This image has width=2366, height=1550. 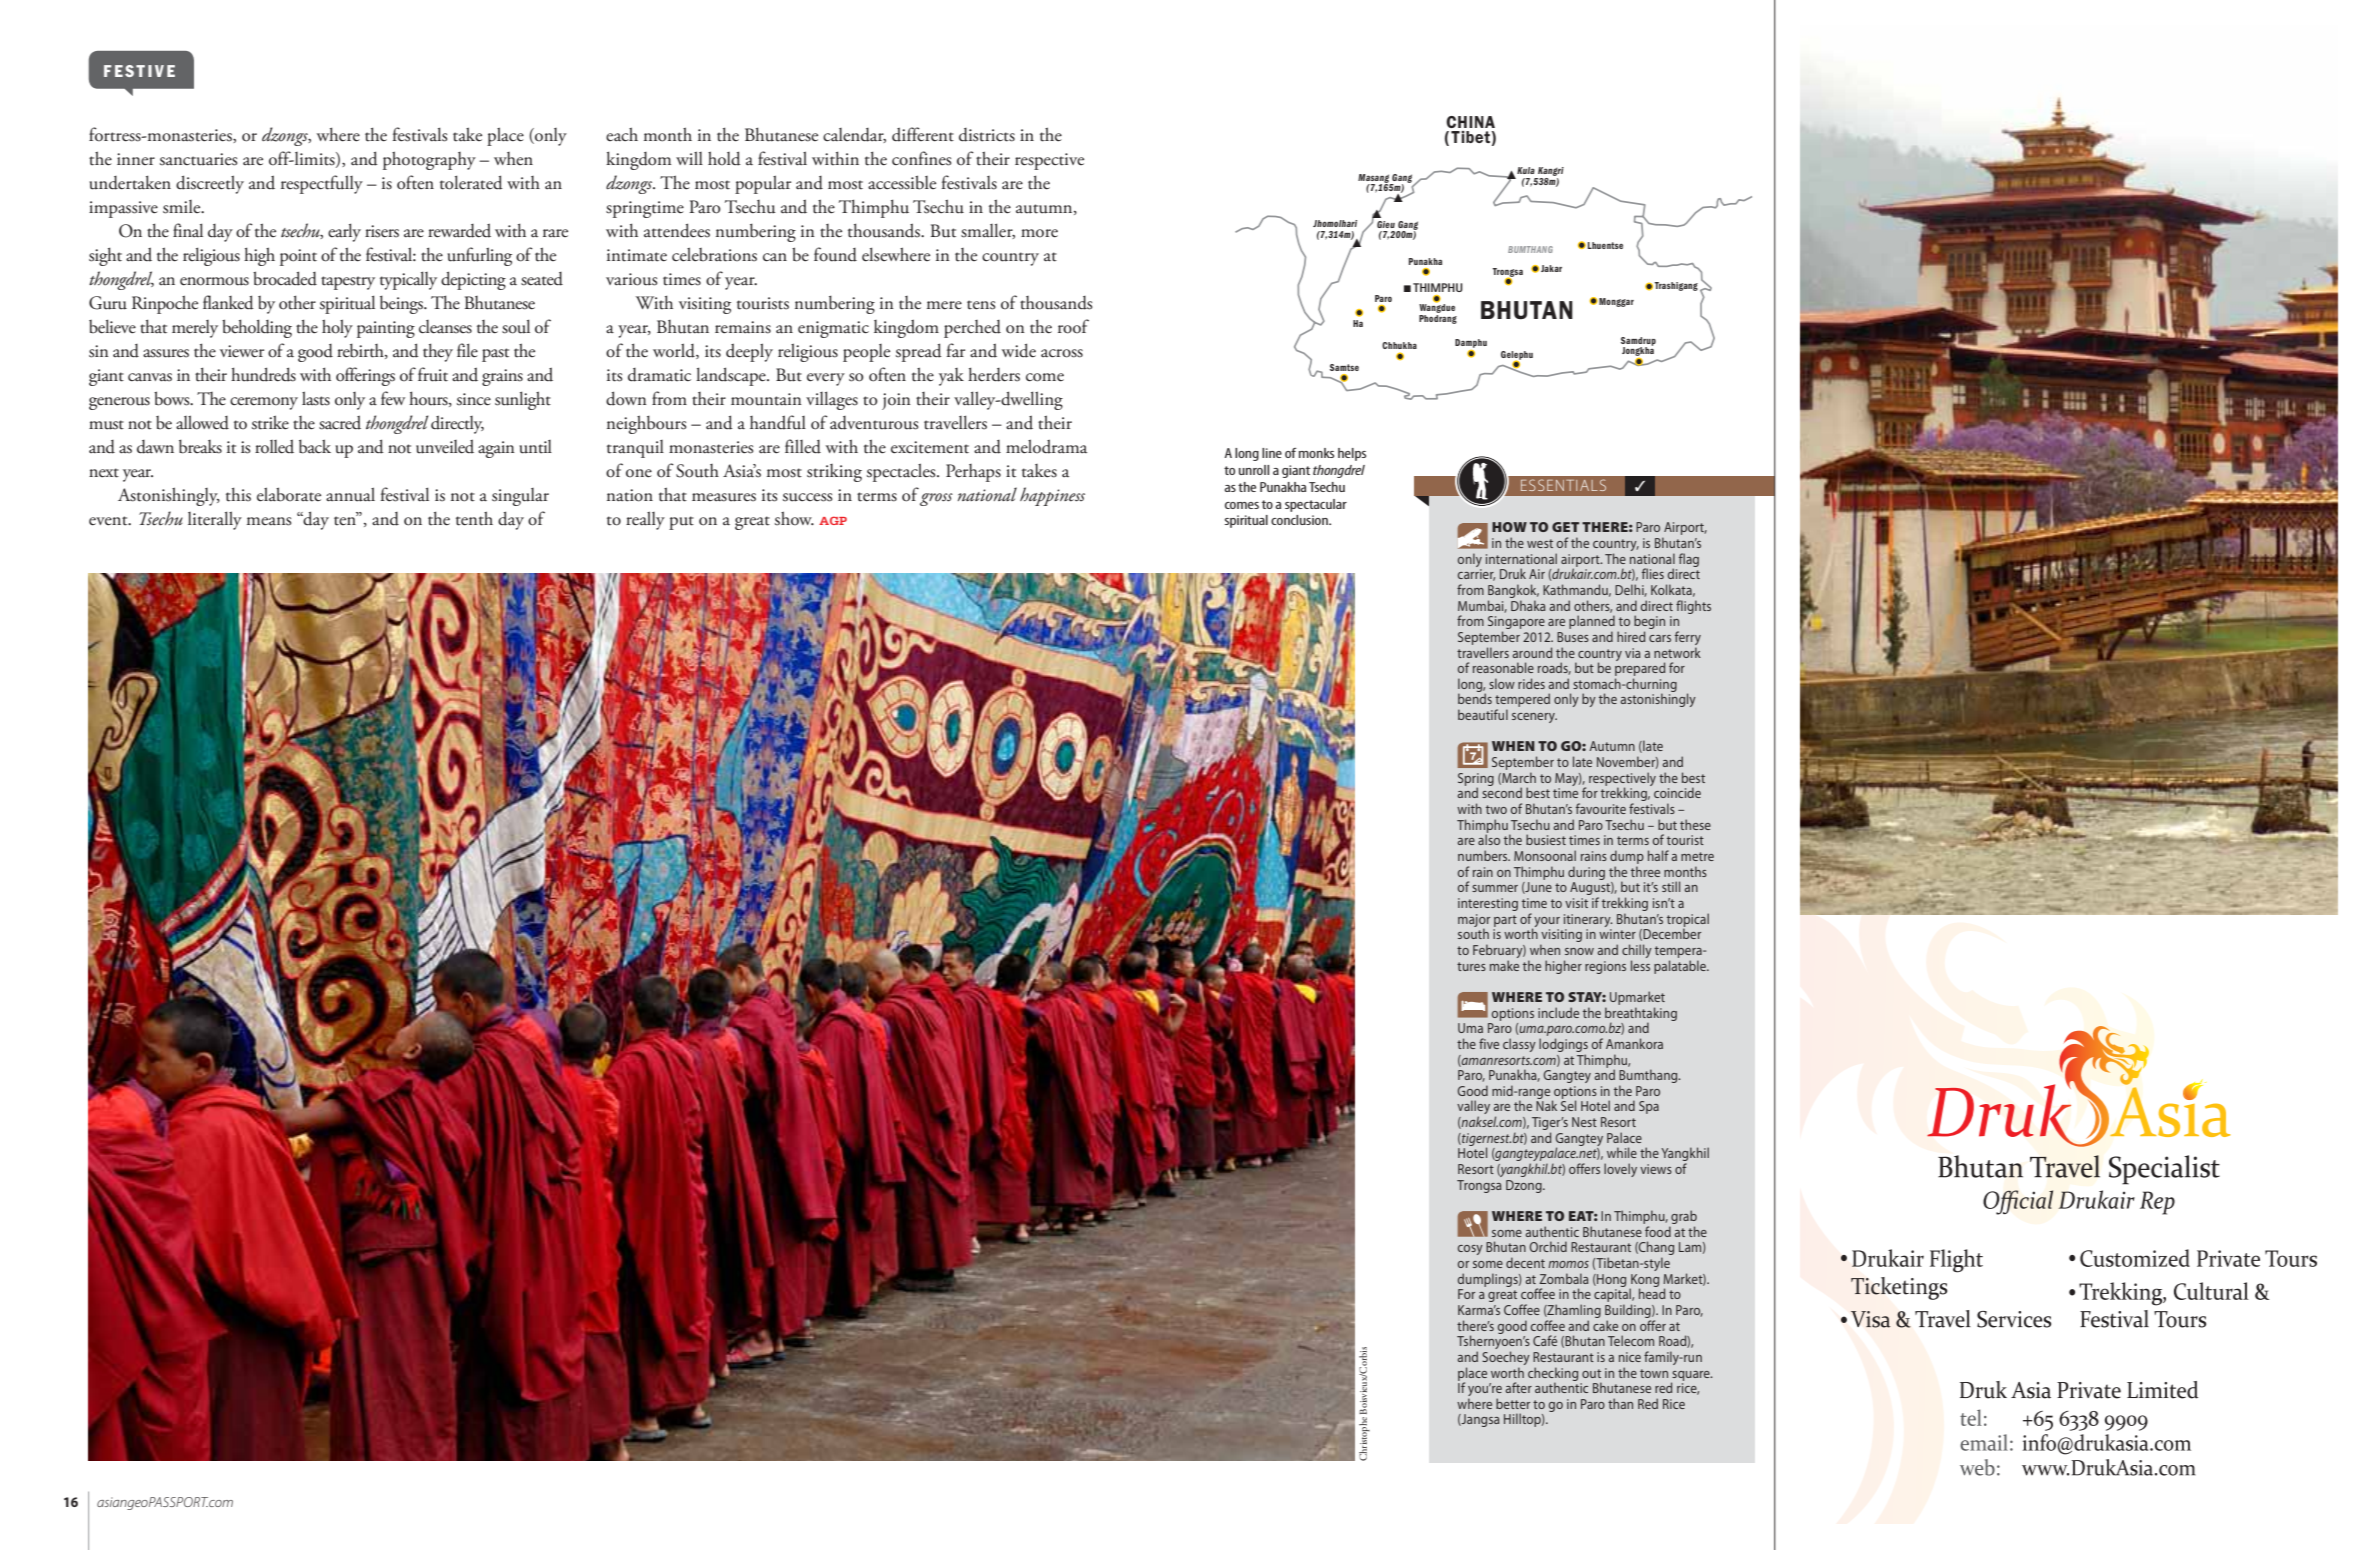 I want to click on classy, so click(x=1519, y=1045).
